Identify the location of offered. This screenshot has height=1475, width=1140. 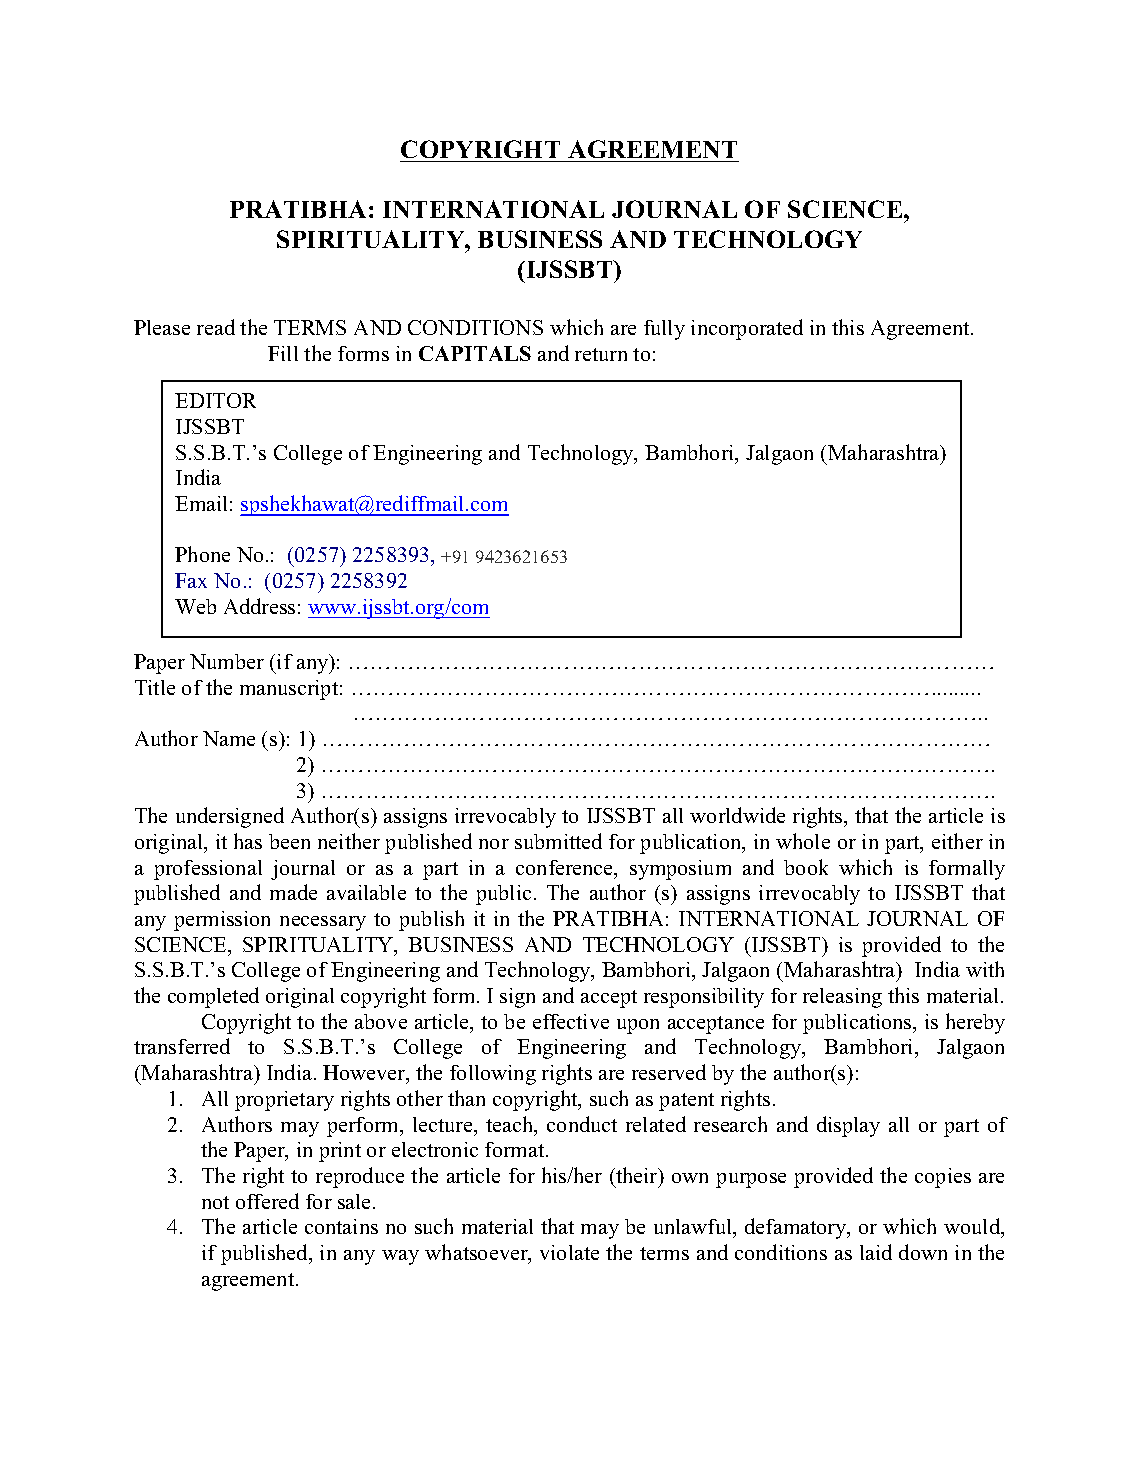
(267, 1201).
